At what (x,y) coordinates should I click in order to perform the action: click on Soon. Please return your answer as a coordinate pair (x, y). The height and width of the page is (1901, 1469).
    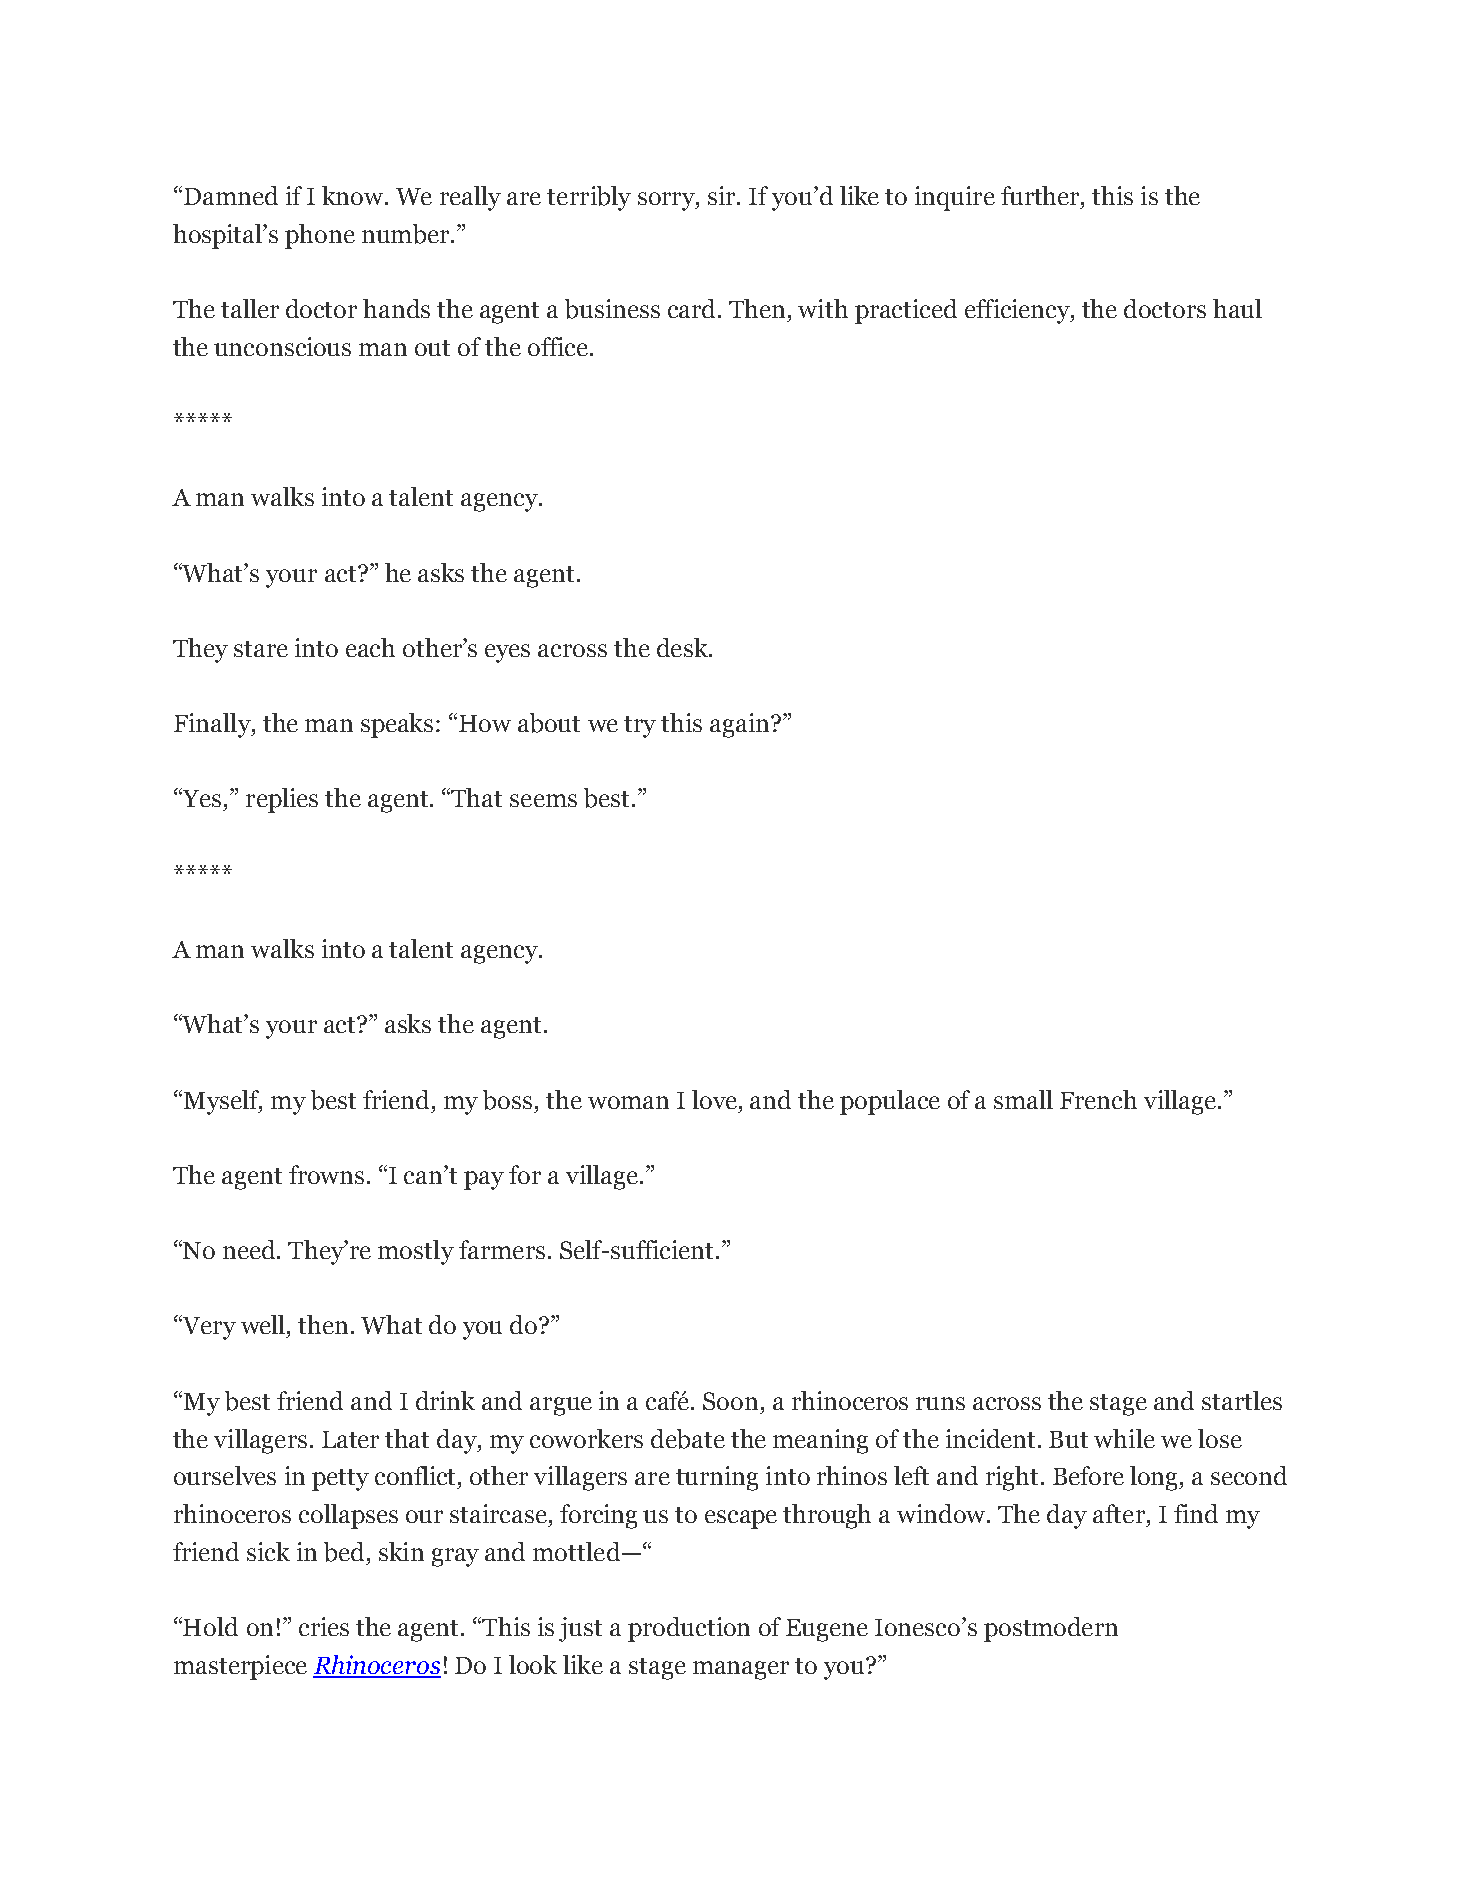
    Looking at the image, I should click on (730, 1401).
